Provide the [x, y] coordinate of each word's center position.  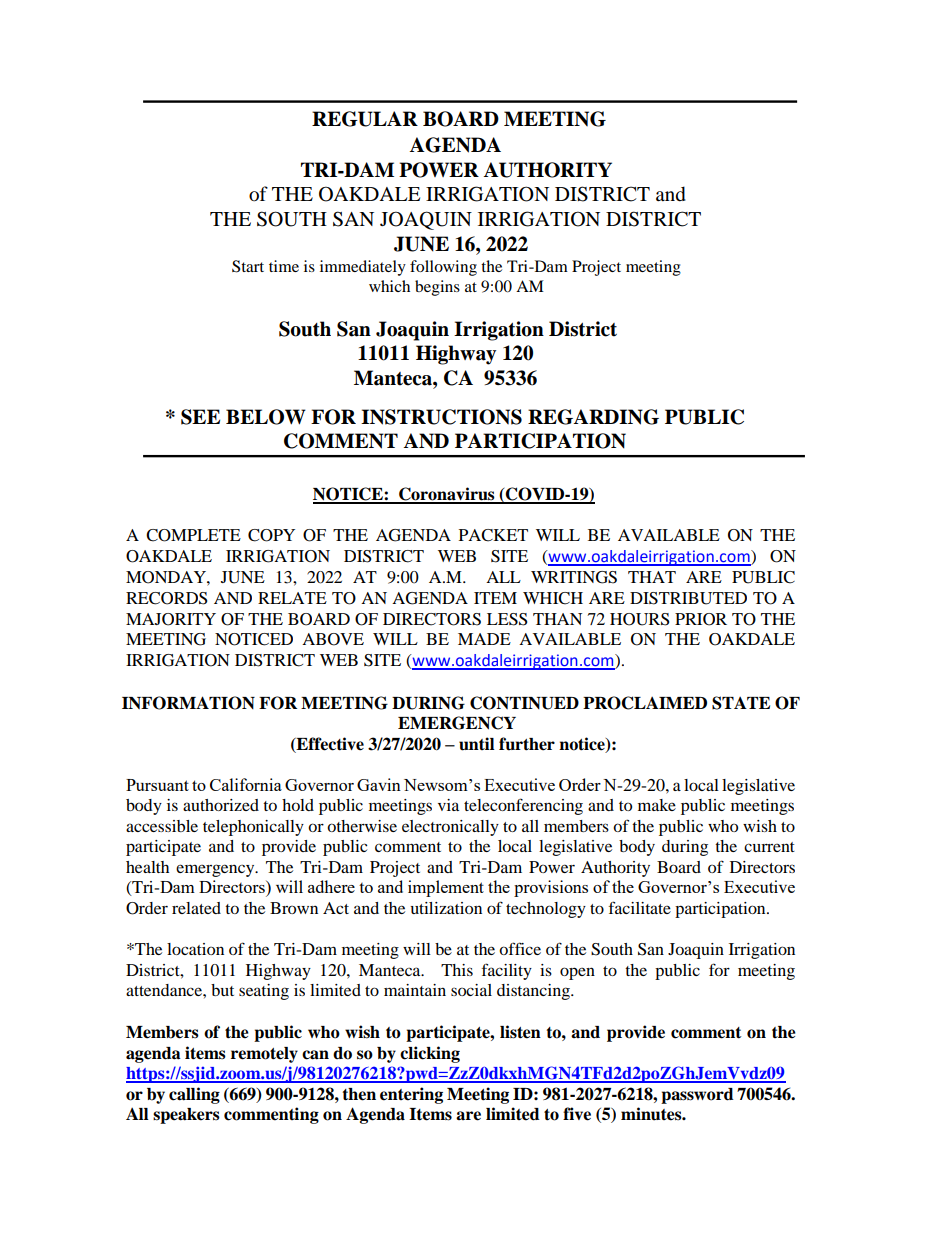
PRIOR [701, 619]
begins [437, 288]
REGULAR [365, 119]
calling [194, 1095]
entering [411, 1095]
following [443, 268]
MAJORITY [171, 619]
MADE [484, 639]
